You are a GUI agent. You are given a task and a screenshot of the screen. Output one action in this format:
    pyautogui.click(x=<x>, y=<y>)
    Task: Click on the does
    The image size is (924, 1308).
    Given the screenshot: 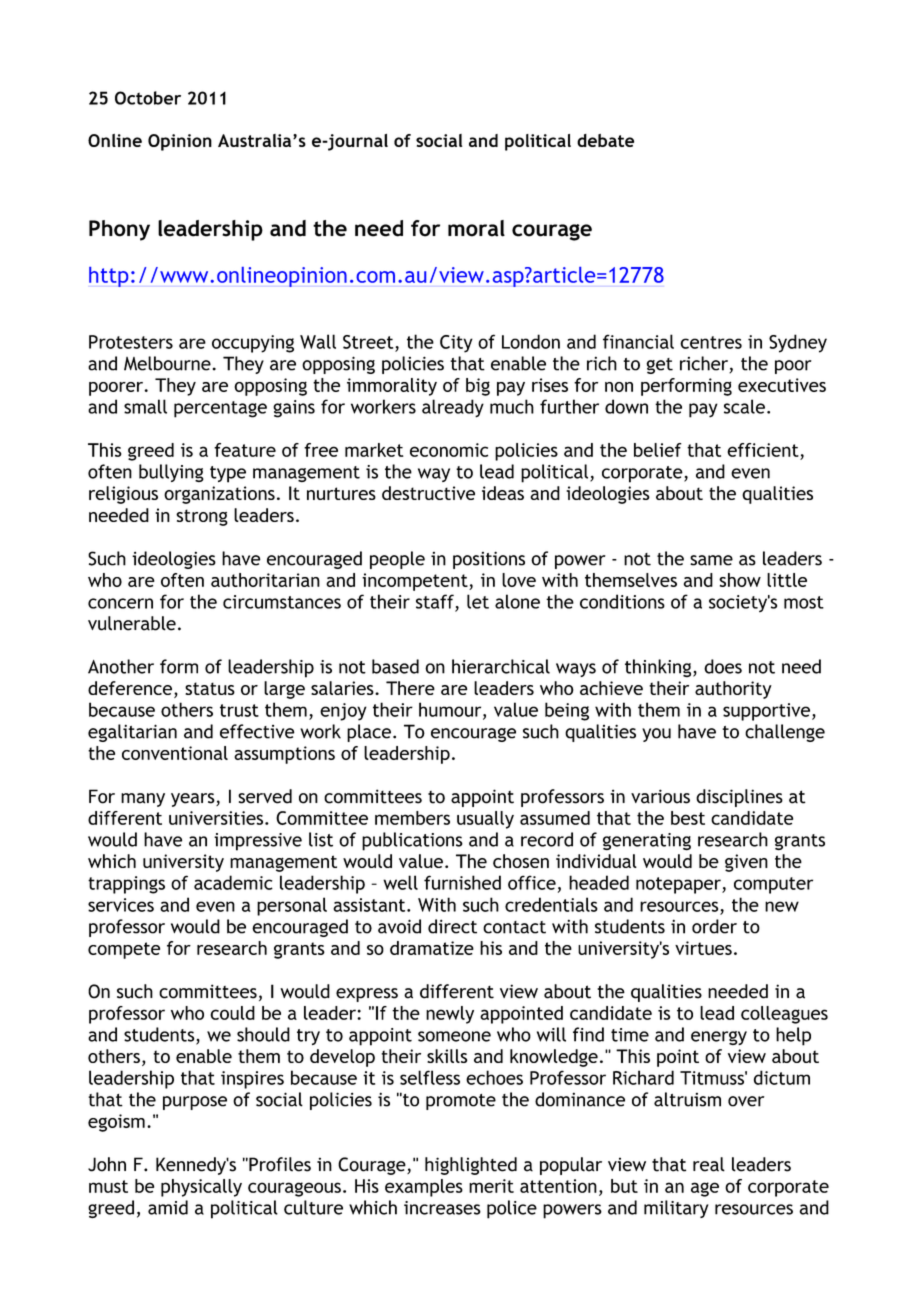 What is the action you would take?
    pyautogui.click(x=723, y=666)
